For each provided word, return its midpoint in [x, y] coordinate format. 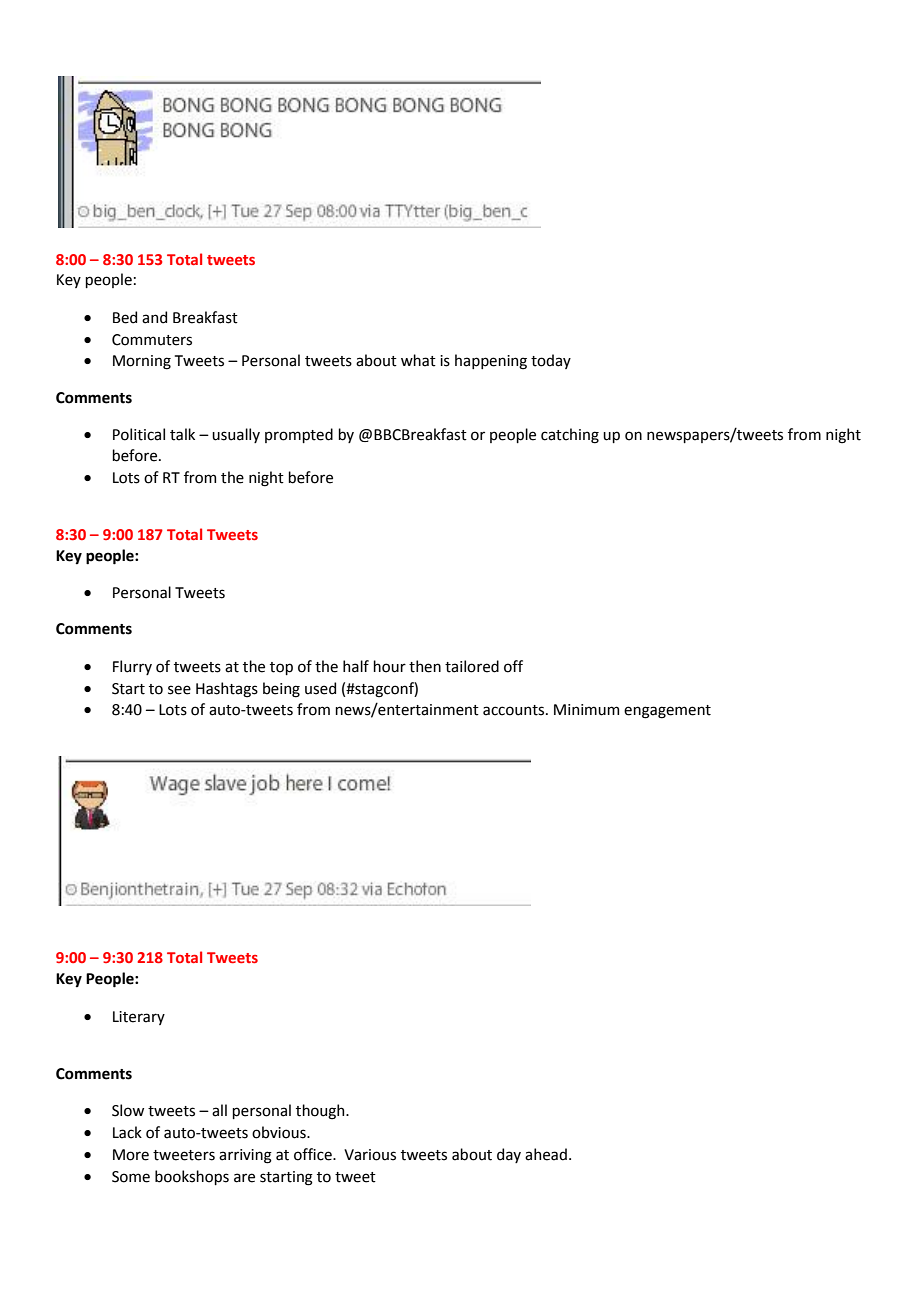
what [418, 360]
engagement [667, 712]
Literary [139, 1018]
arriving [245, 1156]
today [551, 361]
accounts [515, 710]
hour [389, 666]
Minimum [586, 710]
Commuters [152, 340]
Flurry [132, 667]
